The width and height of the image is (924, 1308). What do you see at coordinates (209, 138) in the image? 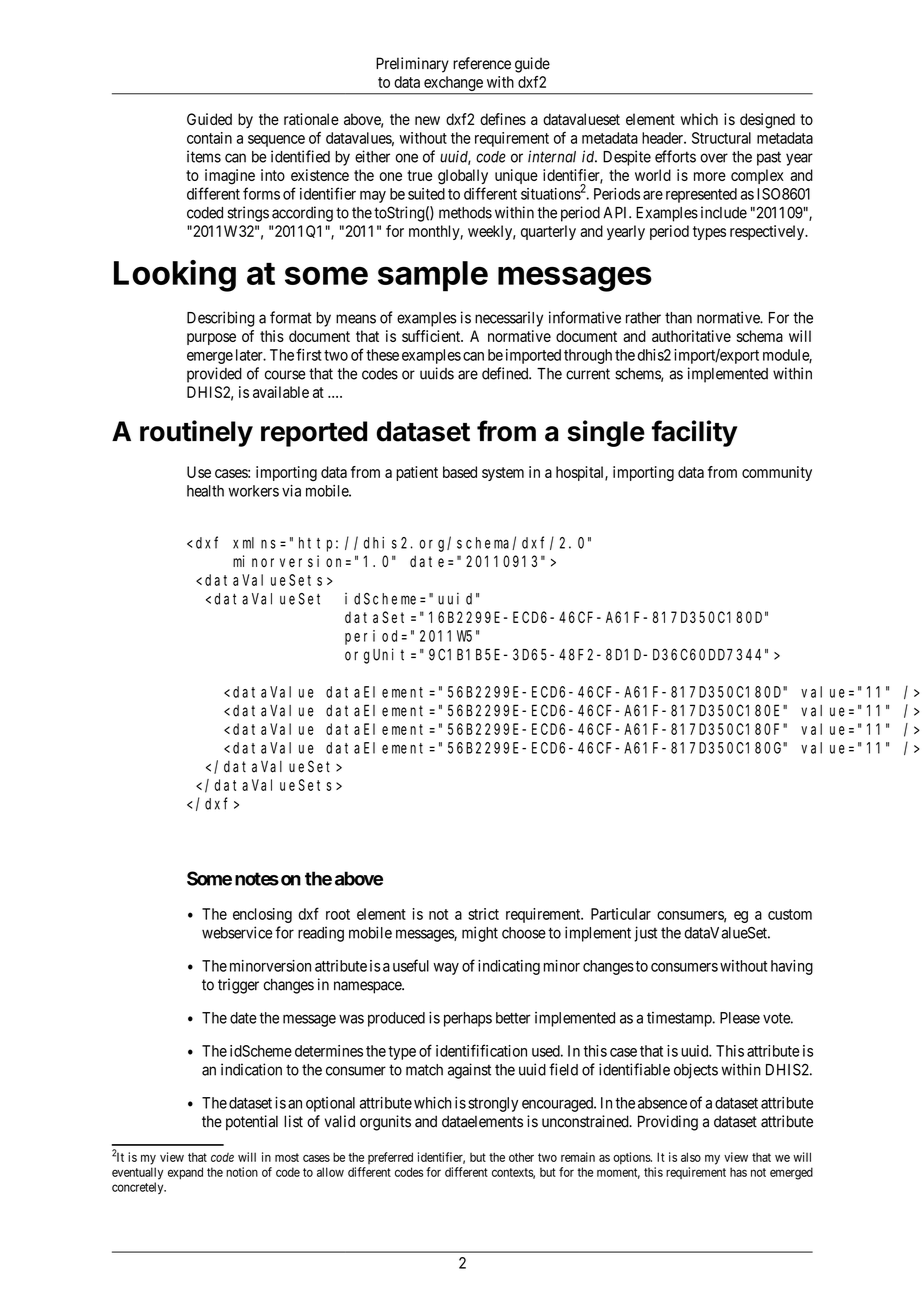
I see `contain` at bounding box center [209, 138].
